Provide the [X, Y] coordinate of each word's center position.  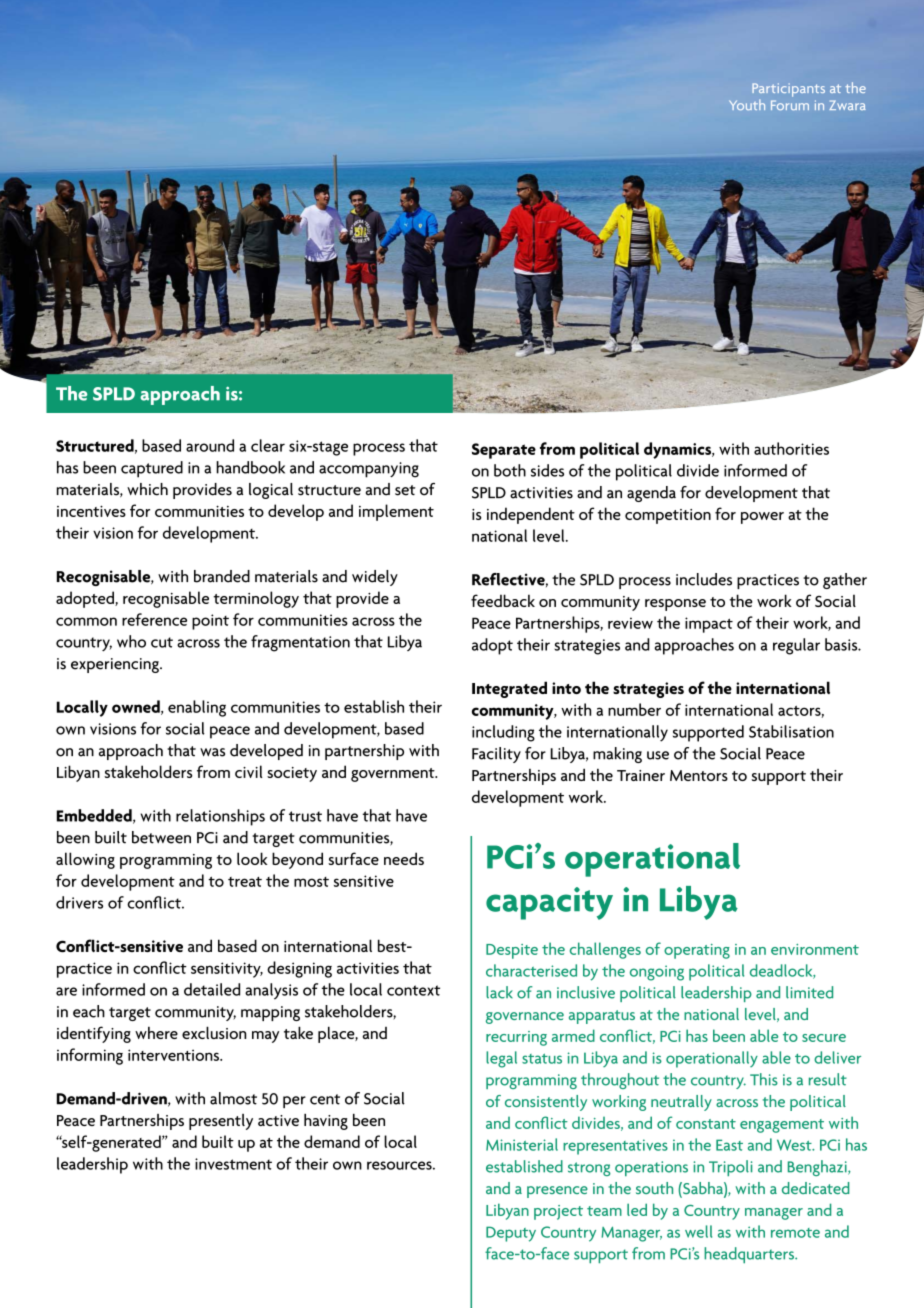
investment [233, 1164]
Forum [790, 105]
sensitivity [227, 970]
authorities [791, 448]
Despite [512, 951]
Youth [747, 104]
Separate [504, 451]
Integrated [509, 689]
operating [697, 951]
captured [152, 469]
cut [162, 642]
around [210, 445]
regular [796, 646]
